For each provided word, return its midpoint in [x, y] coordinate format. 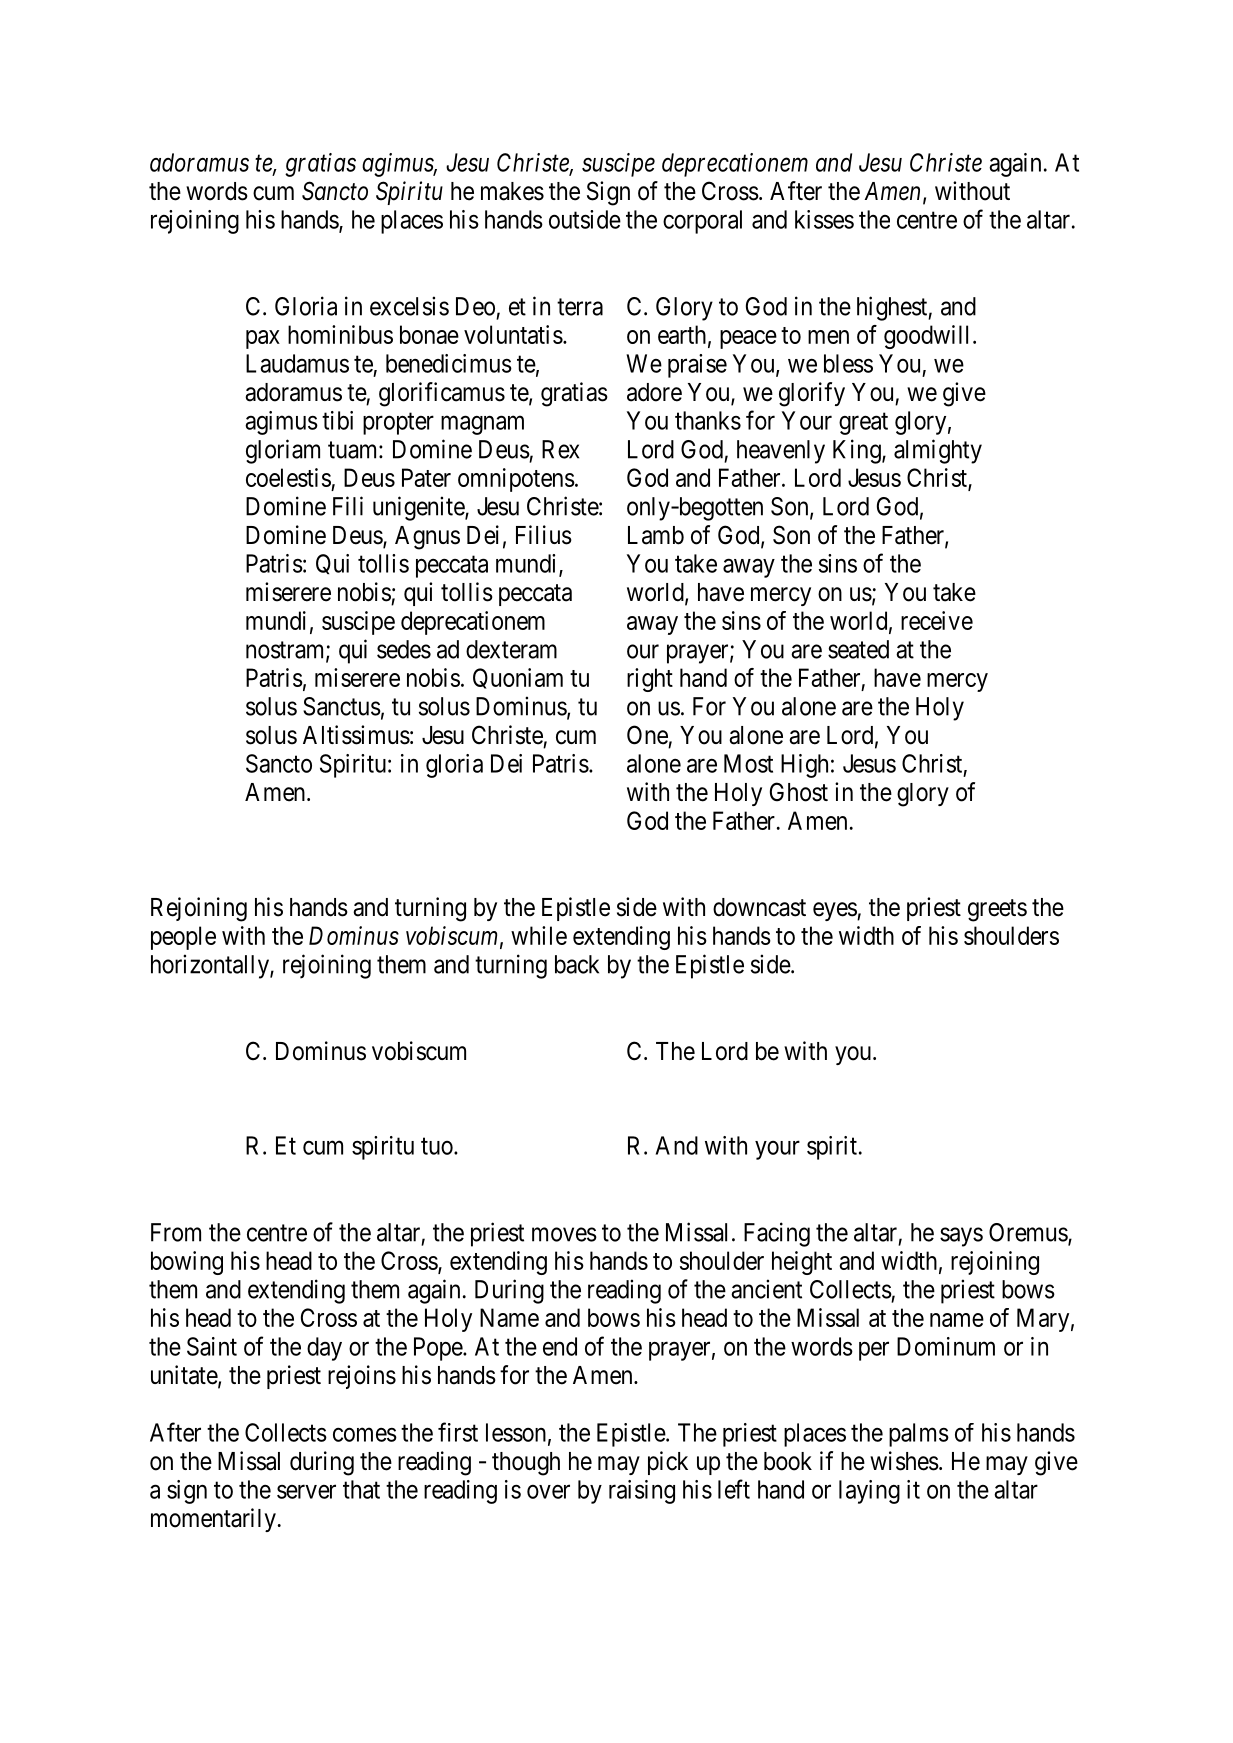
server [306, 1492]
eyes [835, 911]
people [183, 938]
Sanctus [342, 706]
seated [858, 649]
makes [512, 191]
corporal [702, 222]
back [577, 964]
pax [263, 339]
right [650, 680]
